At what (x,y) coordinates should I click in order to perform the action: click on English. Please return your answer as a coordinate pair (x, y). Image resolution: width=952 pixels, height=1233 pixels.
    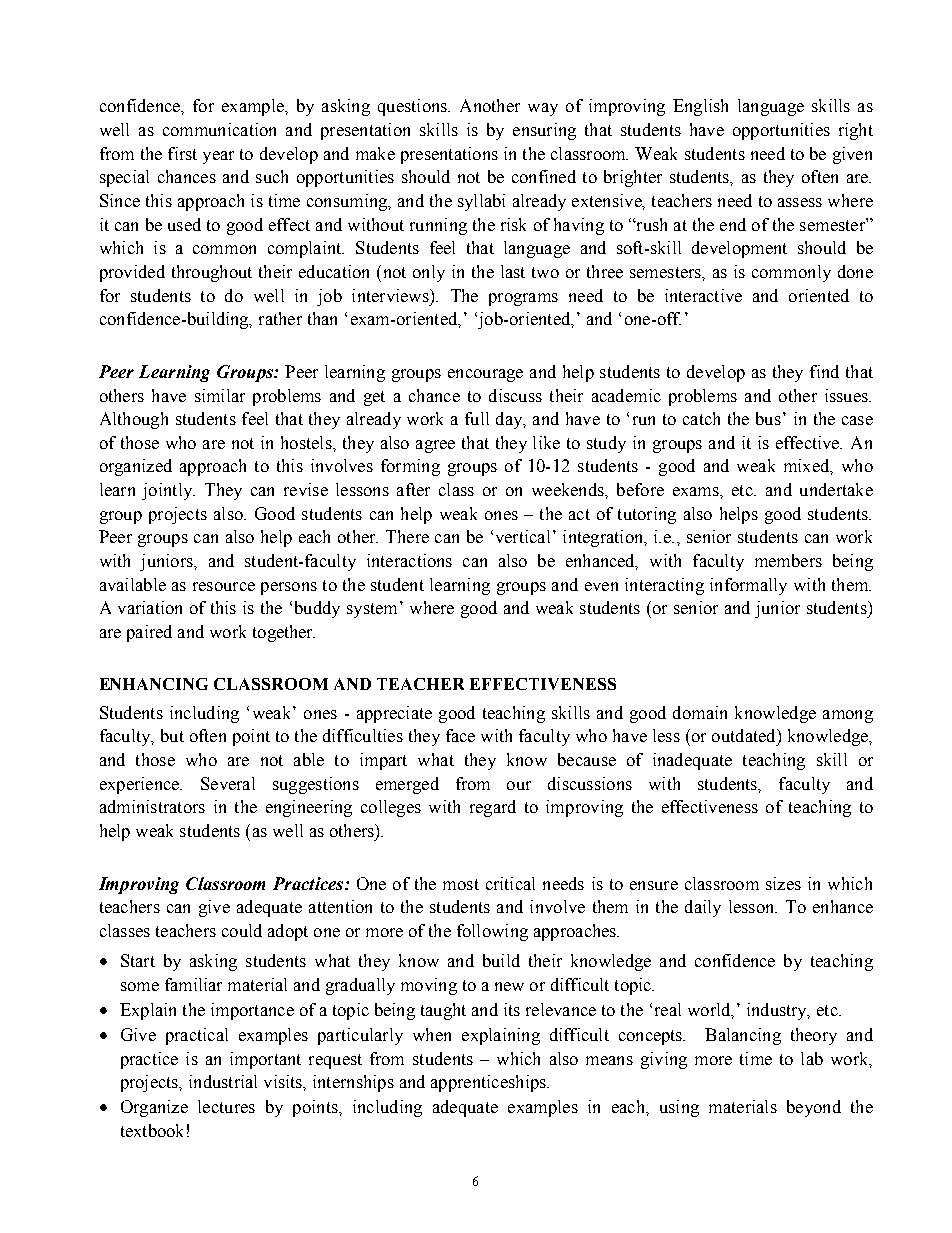
    Looking at the image, I should click on (700, 107).
